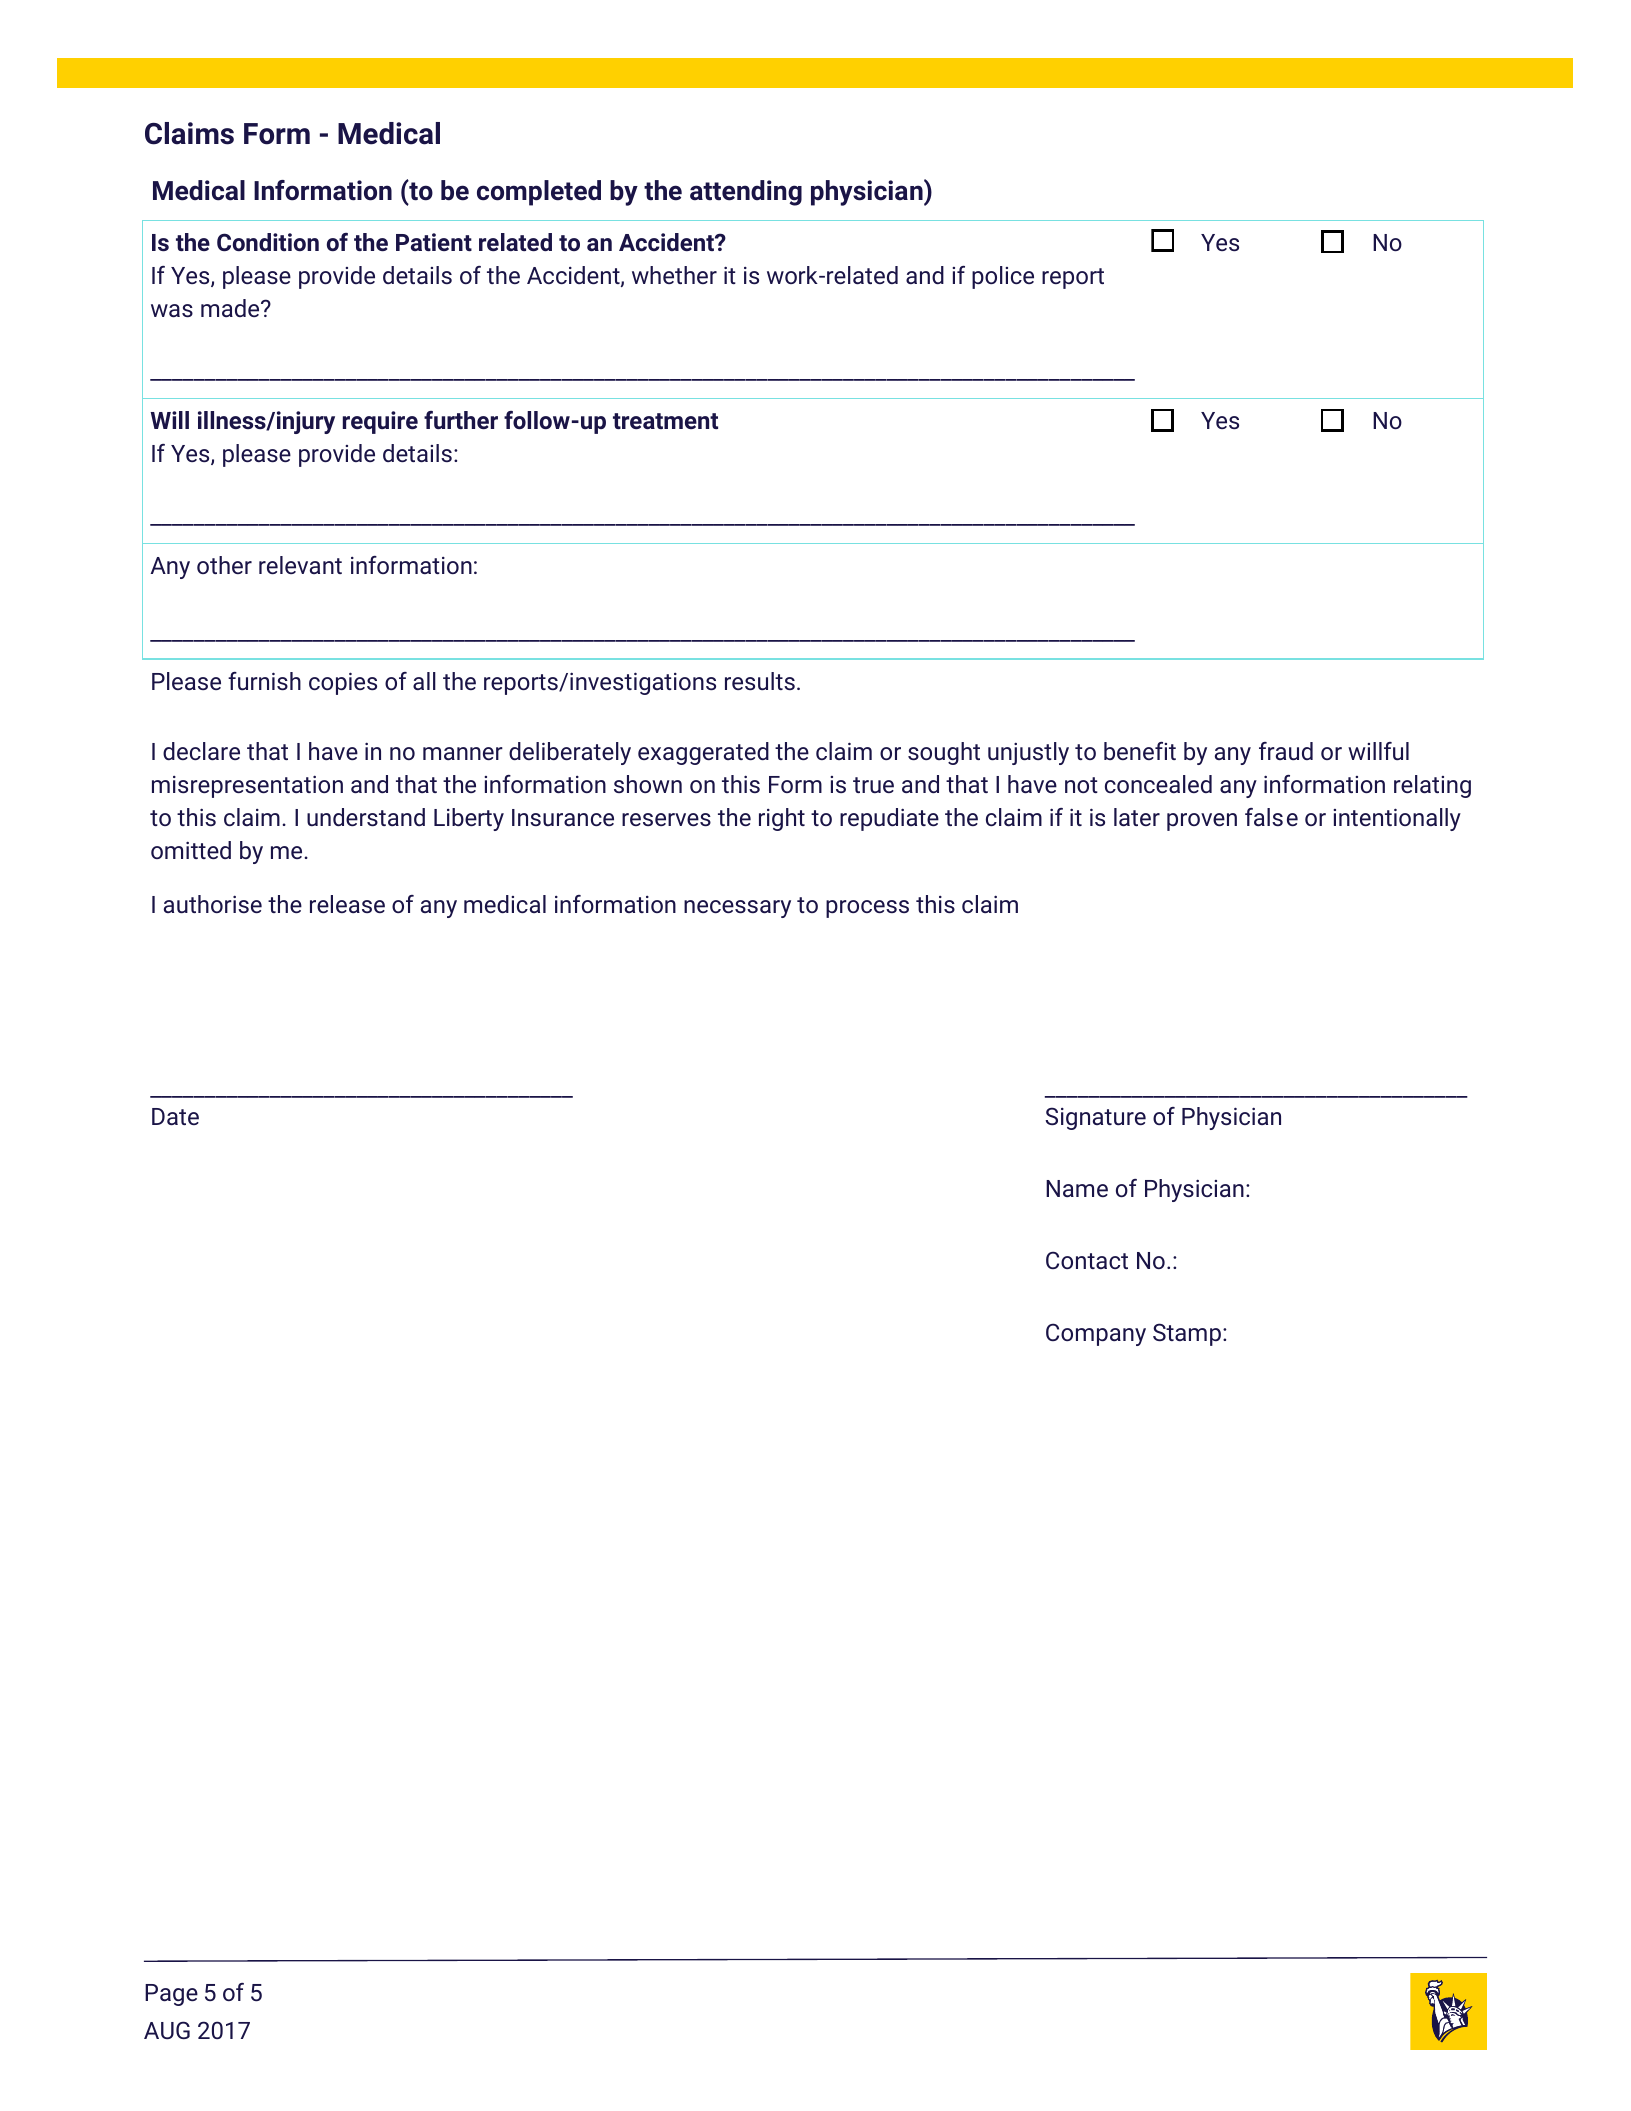 The width and height of the page is (1631, 2111). I want to click on understand, so click(366, 817).
